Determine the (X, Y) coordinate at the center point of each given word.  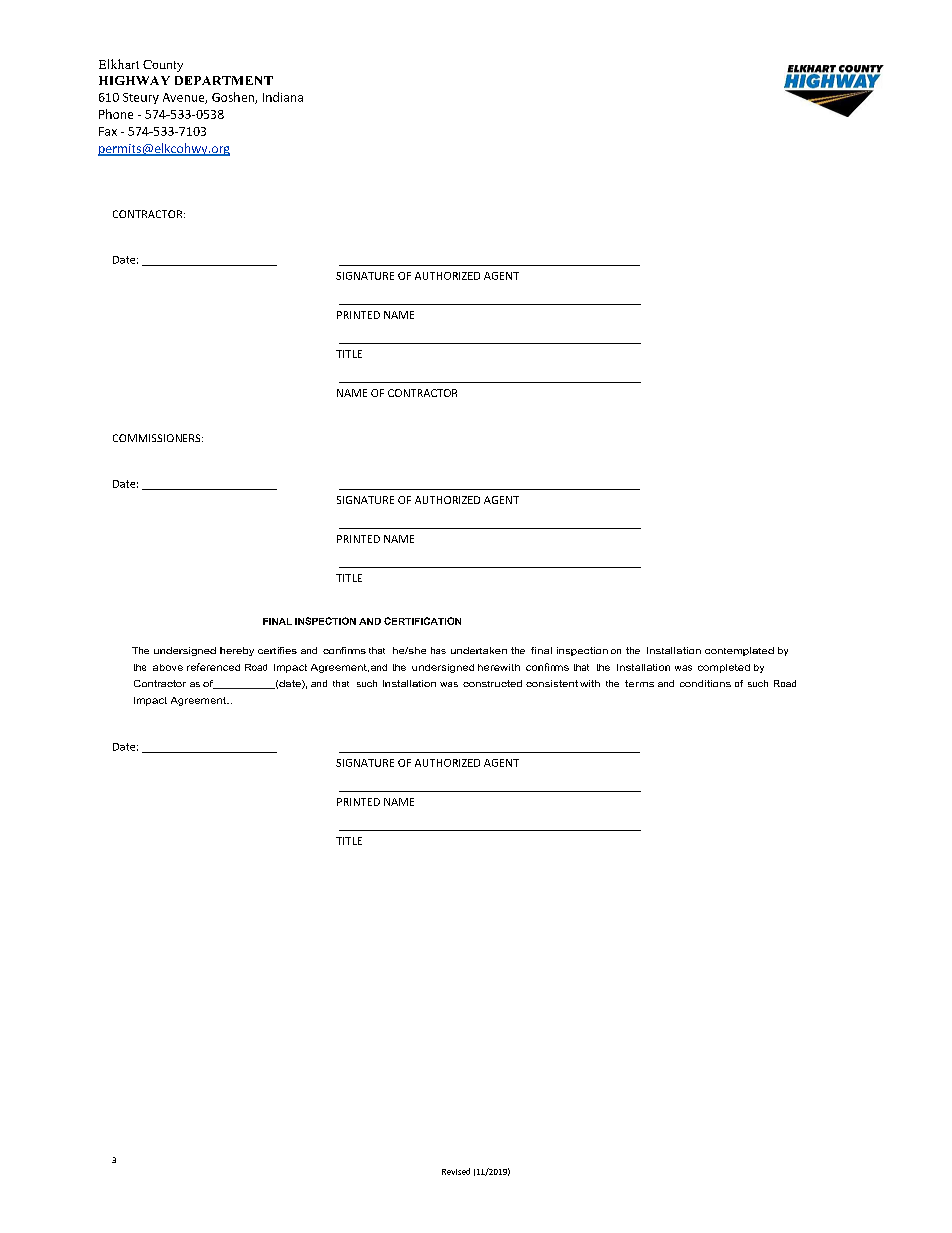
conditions (705, 683)
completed (724, 668)
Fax (108, 131)
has (438, 650)
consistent (552, 683)
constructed (492, 683)
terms (639, 683)
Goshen (234, 98)
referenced (213, 667)
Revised (456, 1171)
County (163, 66)
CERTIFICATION (422, 621)
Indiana (283, 97)
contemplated (739, 651)
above (168, 667)
